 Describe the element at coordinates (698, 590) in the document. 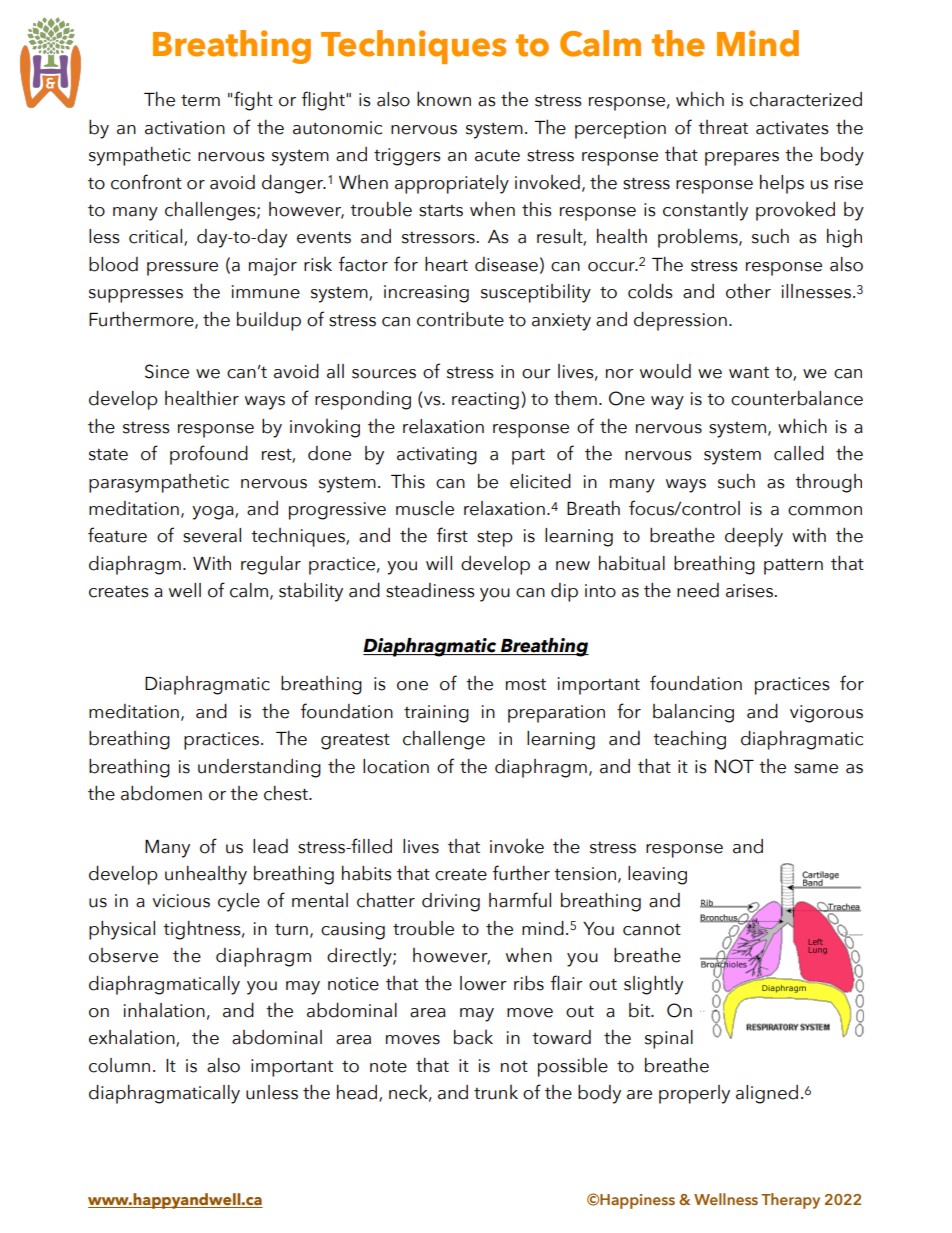

I see `need` at that location.
